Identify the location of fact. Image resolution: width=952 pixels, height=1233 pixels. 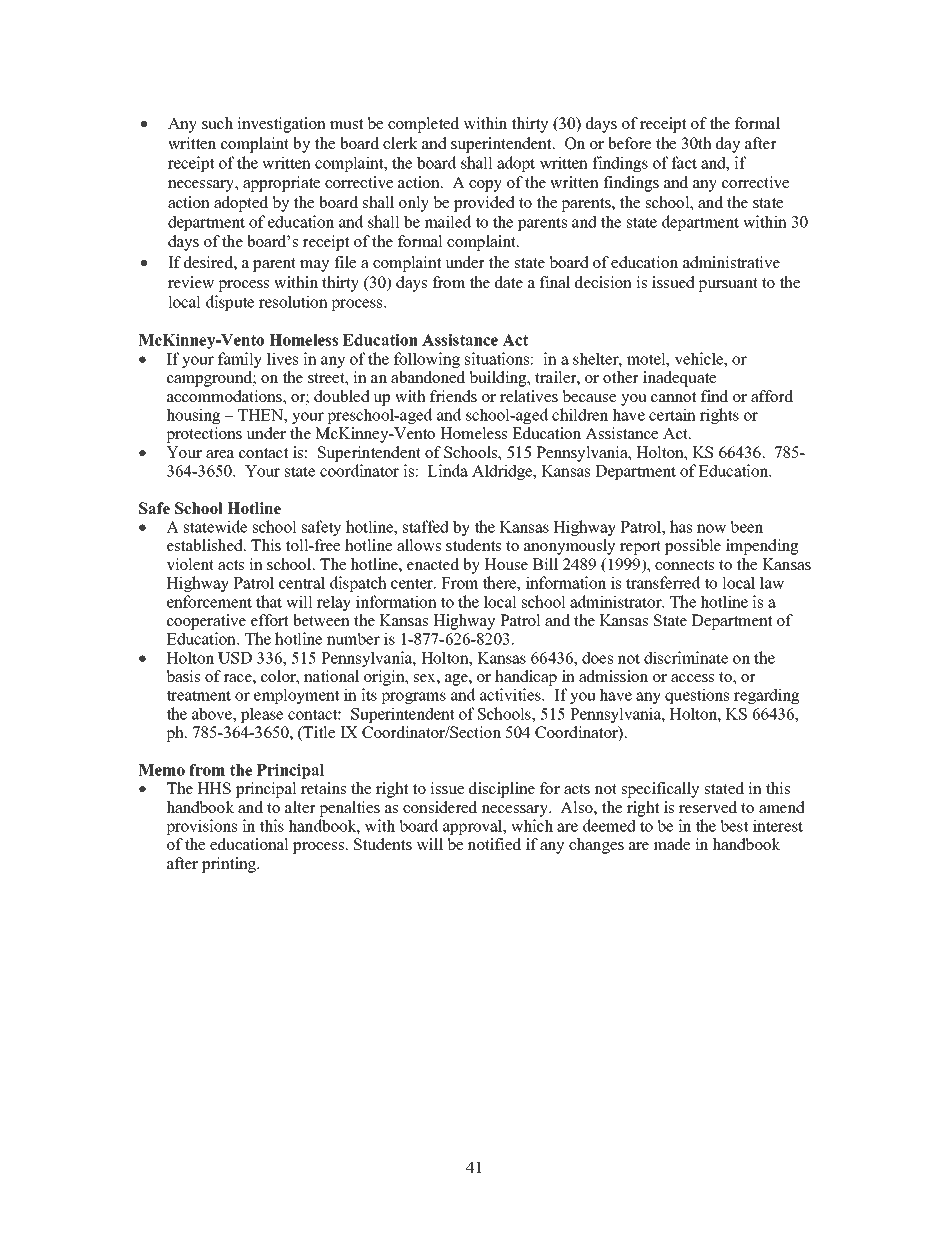
(684, 162).
